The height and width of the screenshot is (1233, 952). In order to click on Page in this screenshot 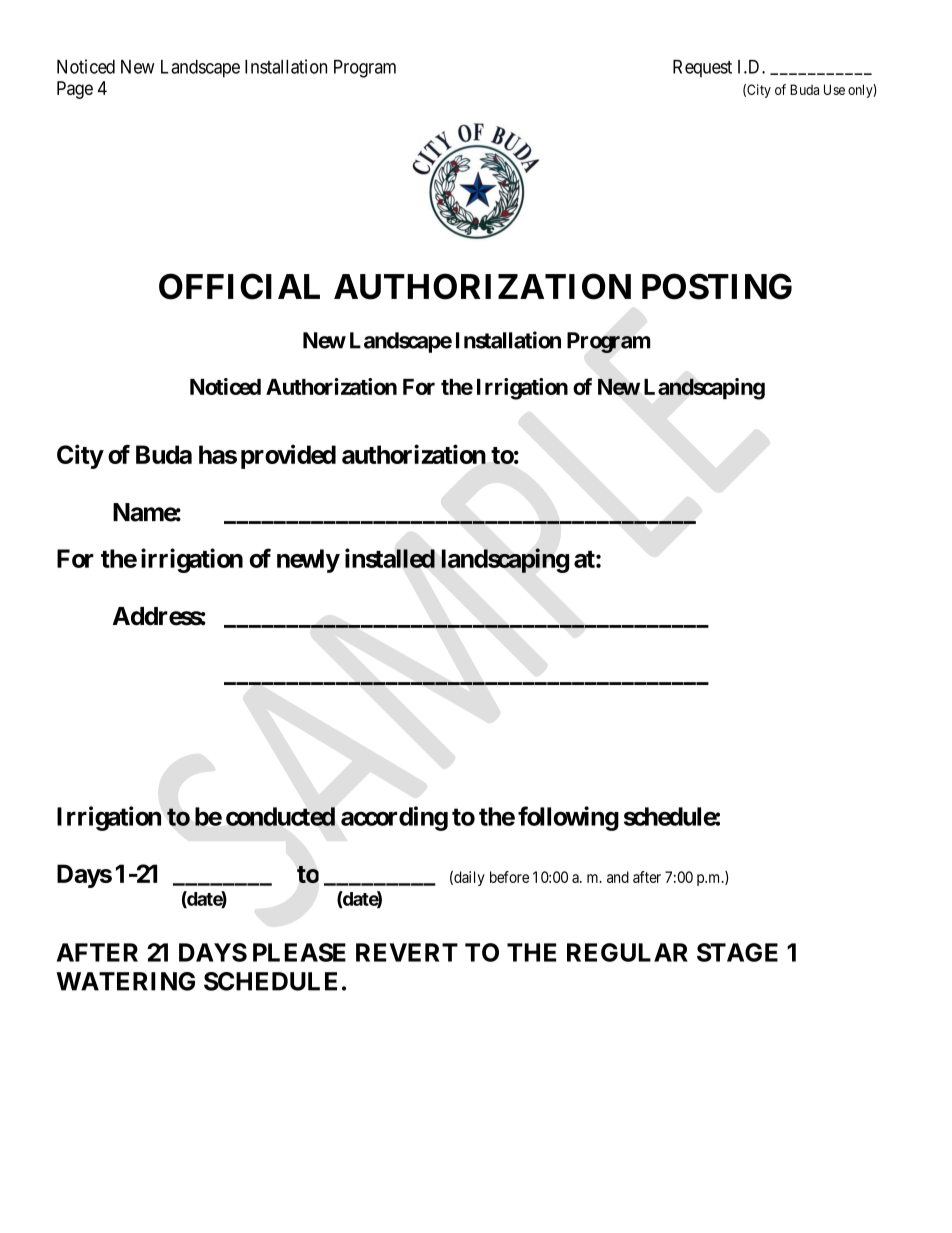, I will do `click(75, 90)`.
